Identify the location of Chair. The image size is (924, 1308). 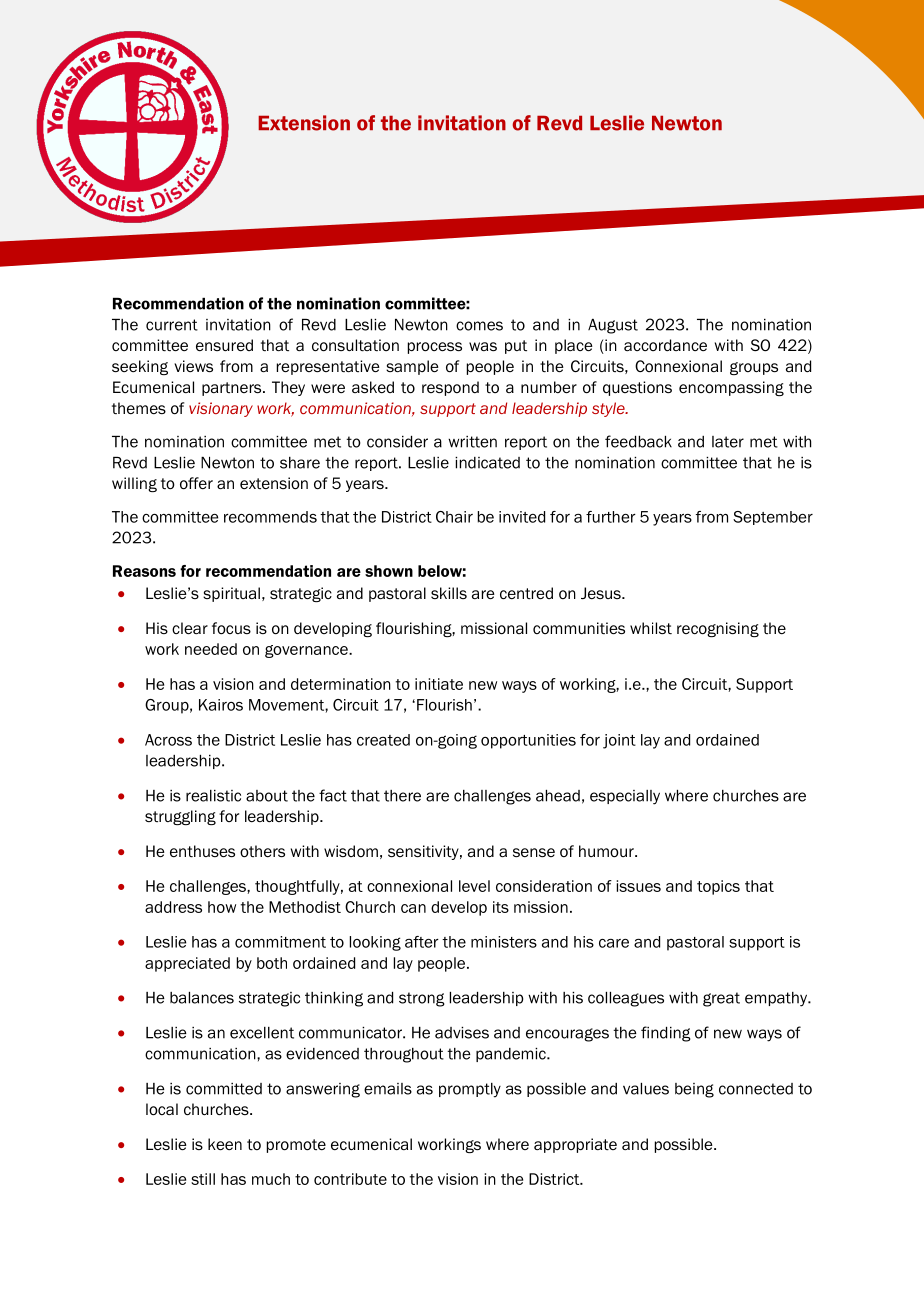
(454, 517).
